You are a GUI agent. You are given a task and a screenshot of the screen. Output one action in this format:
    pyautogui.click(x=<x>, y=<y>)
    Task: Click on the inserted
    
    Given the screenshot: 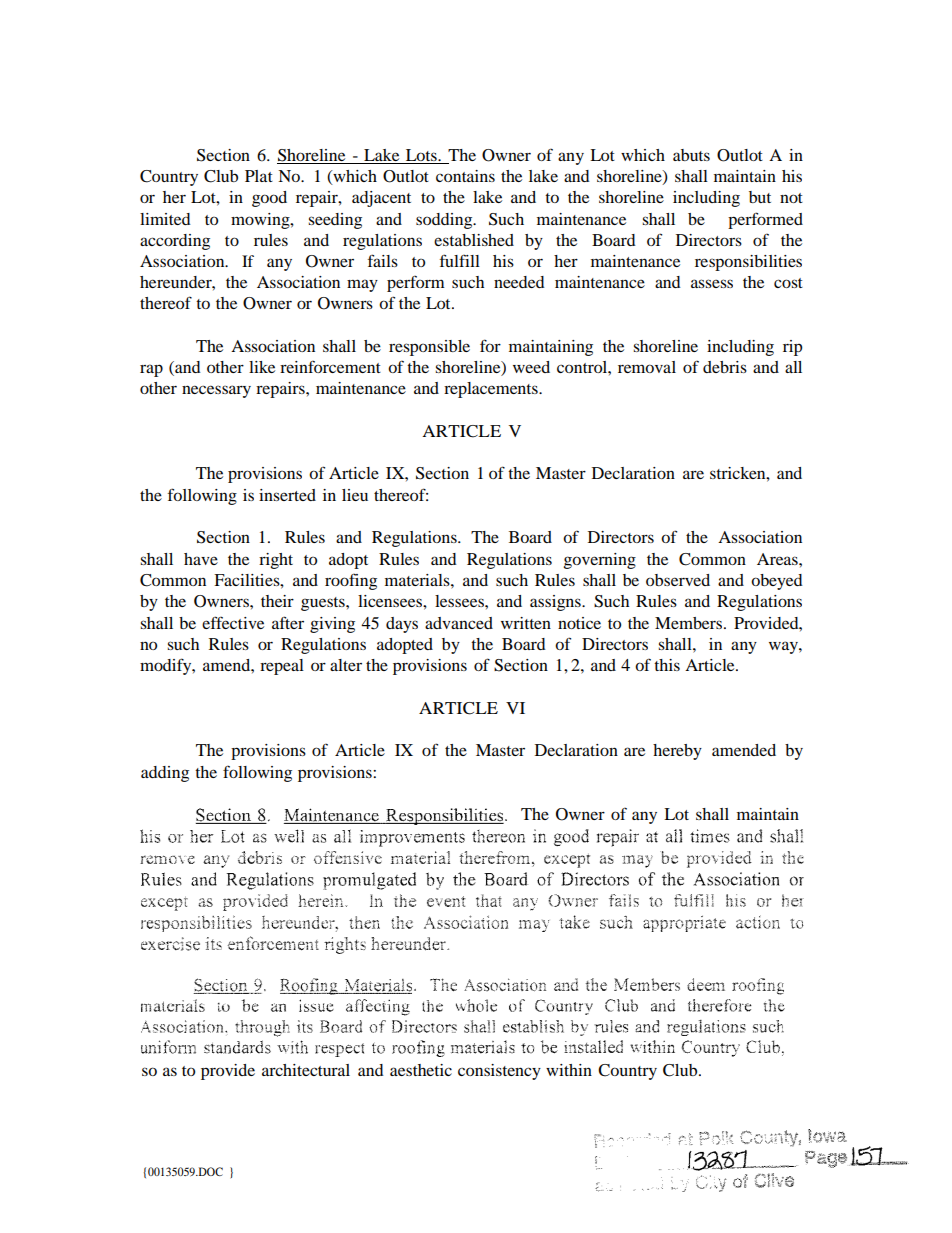 What is the action you would take?
    pyautogui.click(x=287, y=495)
